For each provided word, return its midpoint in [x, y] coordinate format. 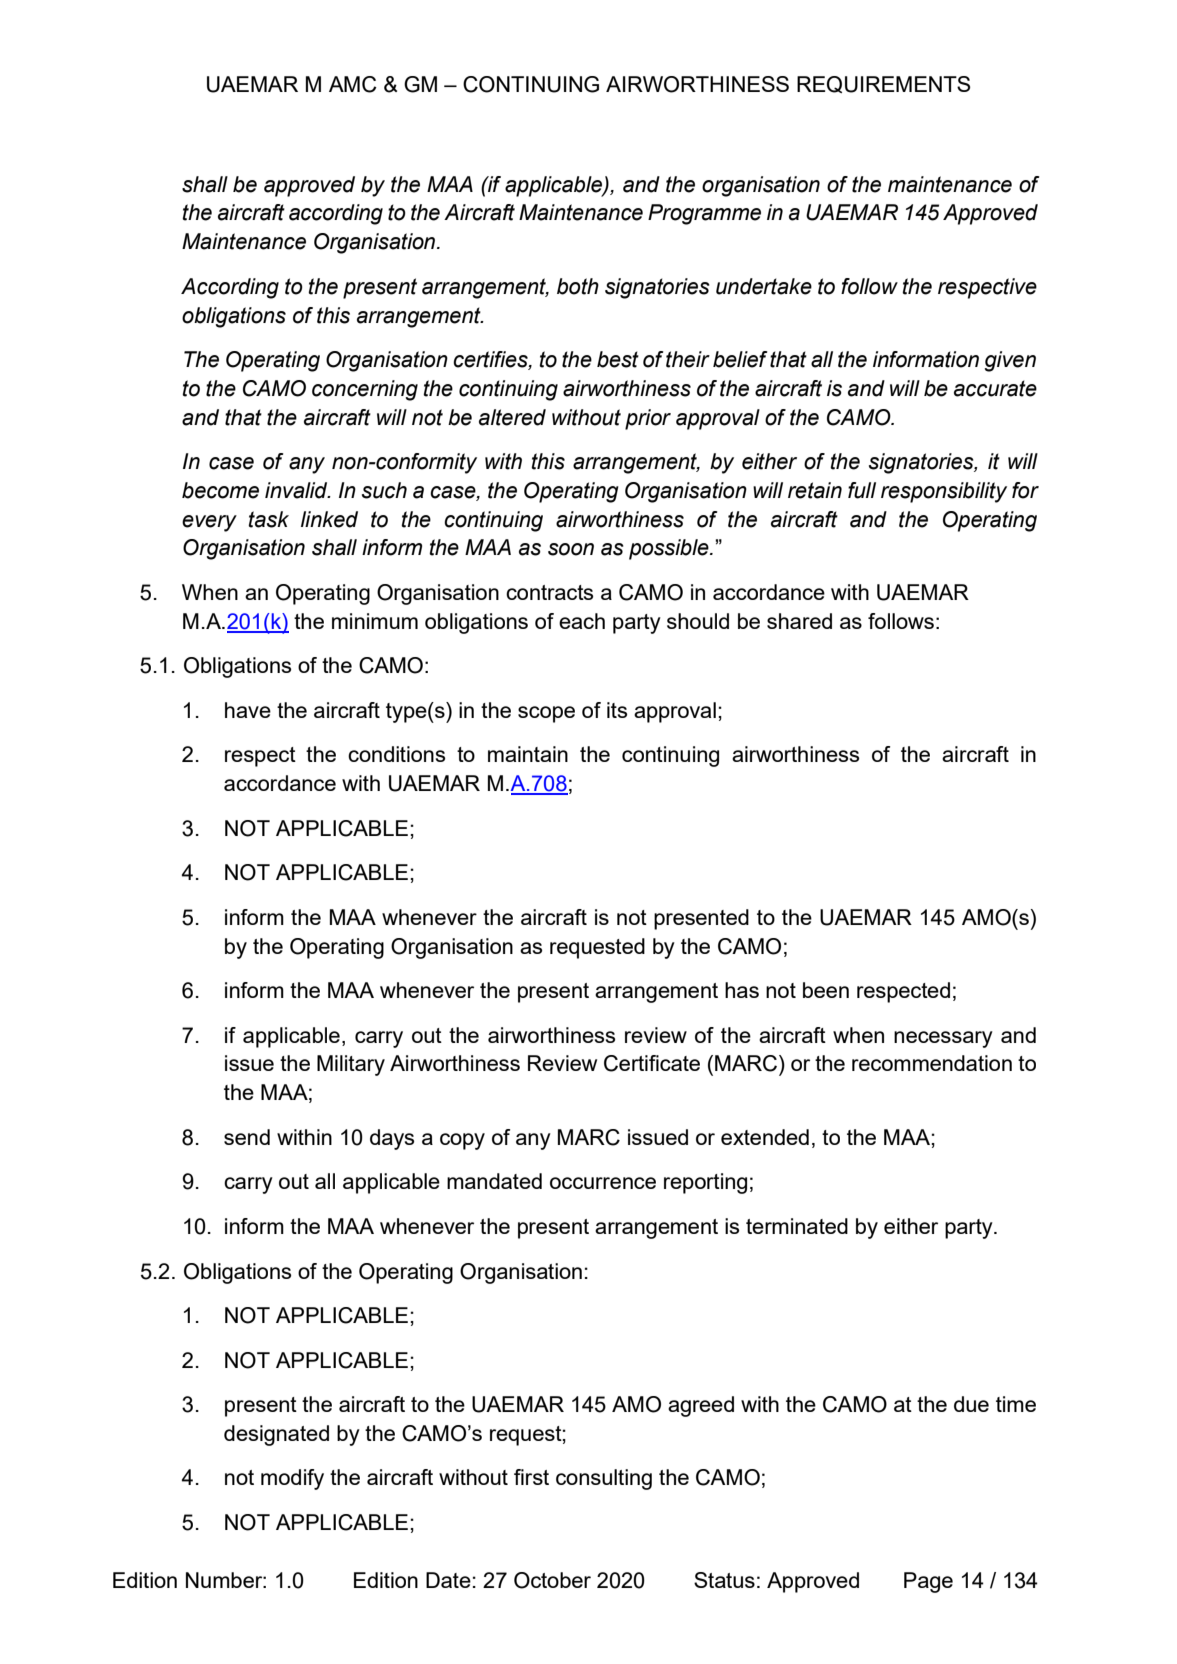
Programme [704, 214]
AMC [353, 84]
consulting [604, 1479]
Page [928, 1582]
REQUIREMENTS [884, 84]
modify [292, 1479]
